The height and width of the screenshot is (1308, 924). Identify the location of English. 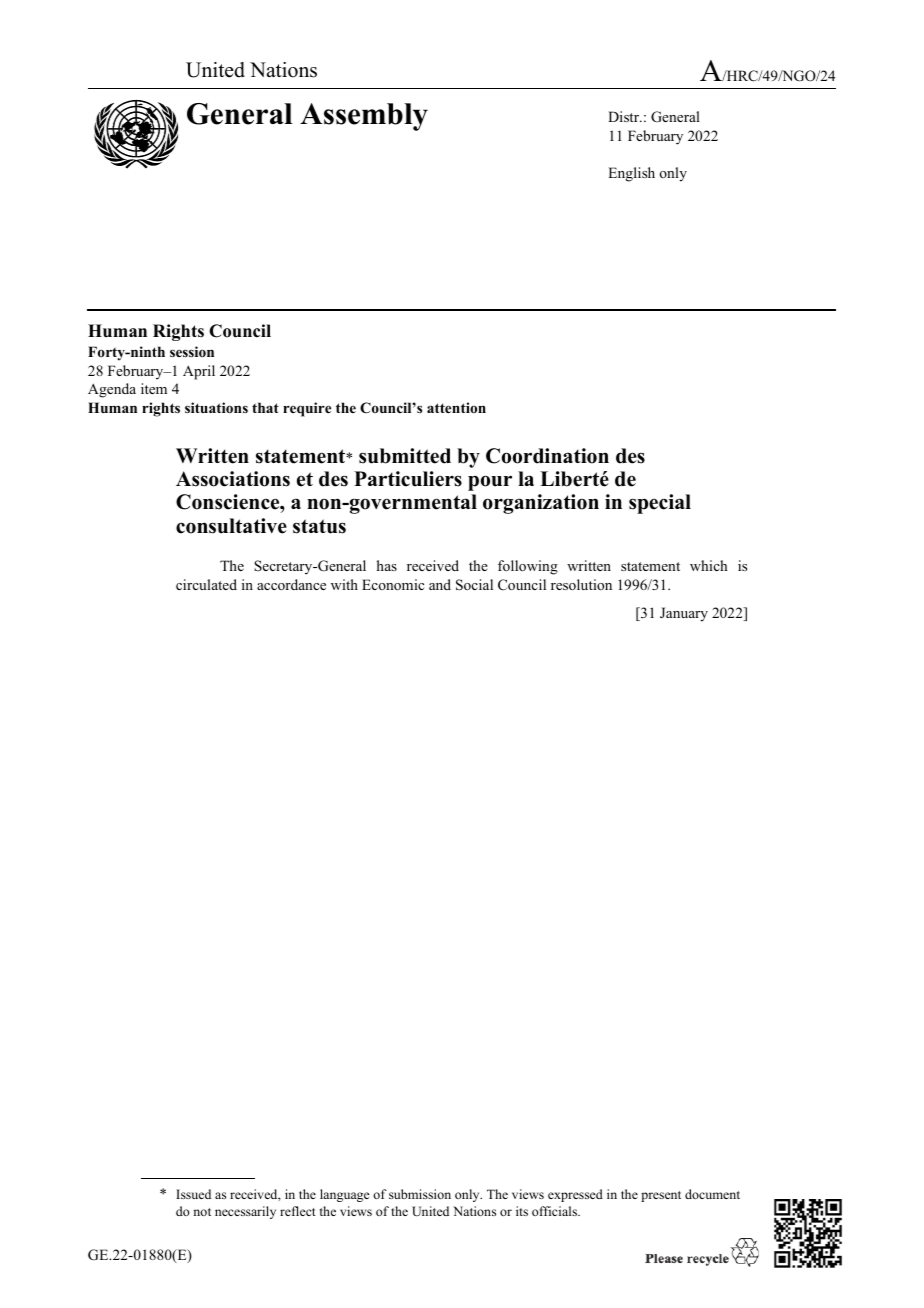
(631, 174).
